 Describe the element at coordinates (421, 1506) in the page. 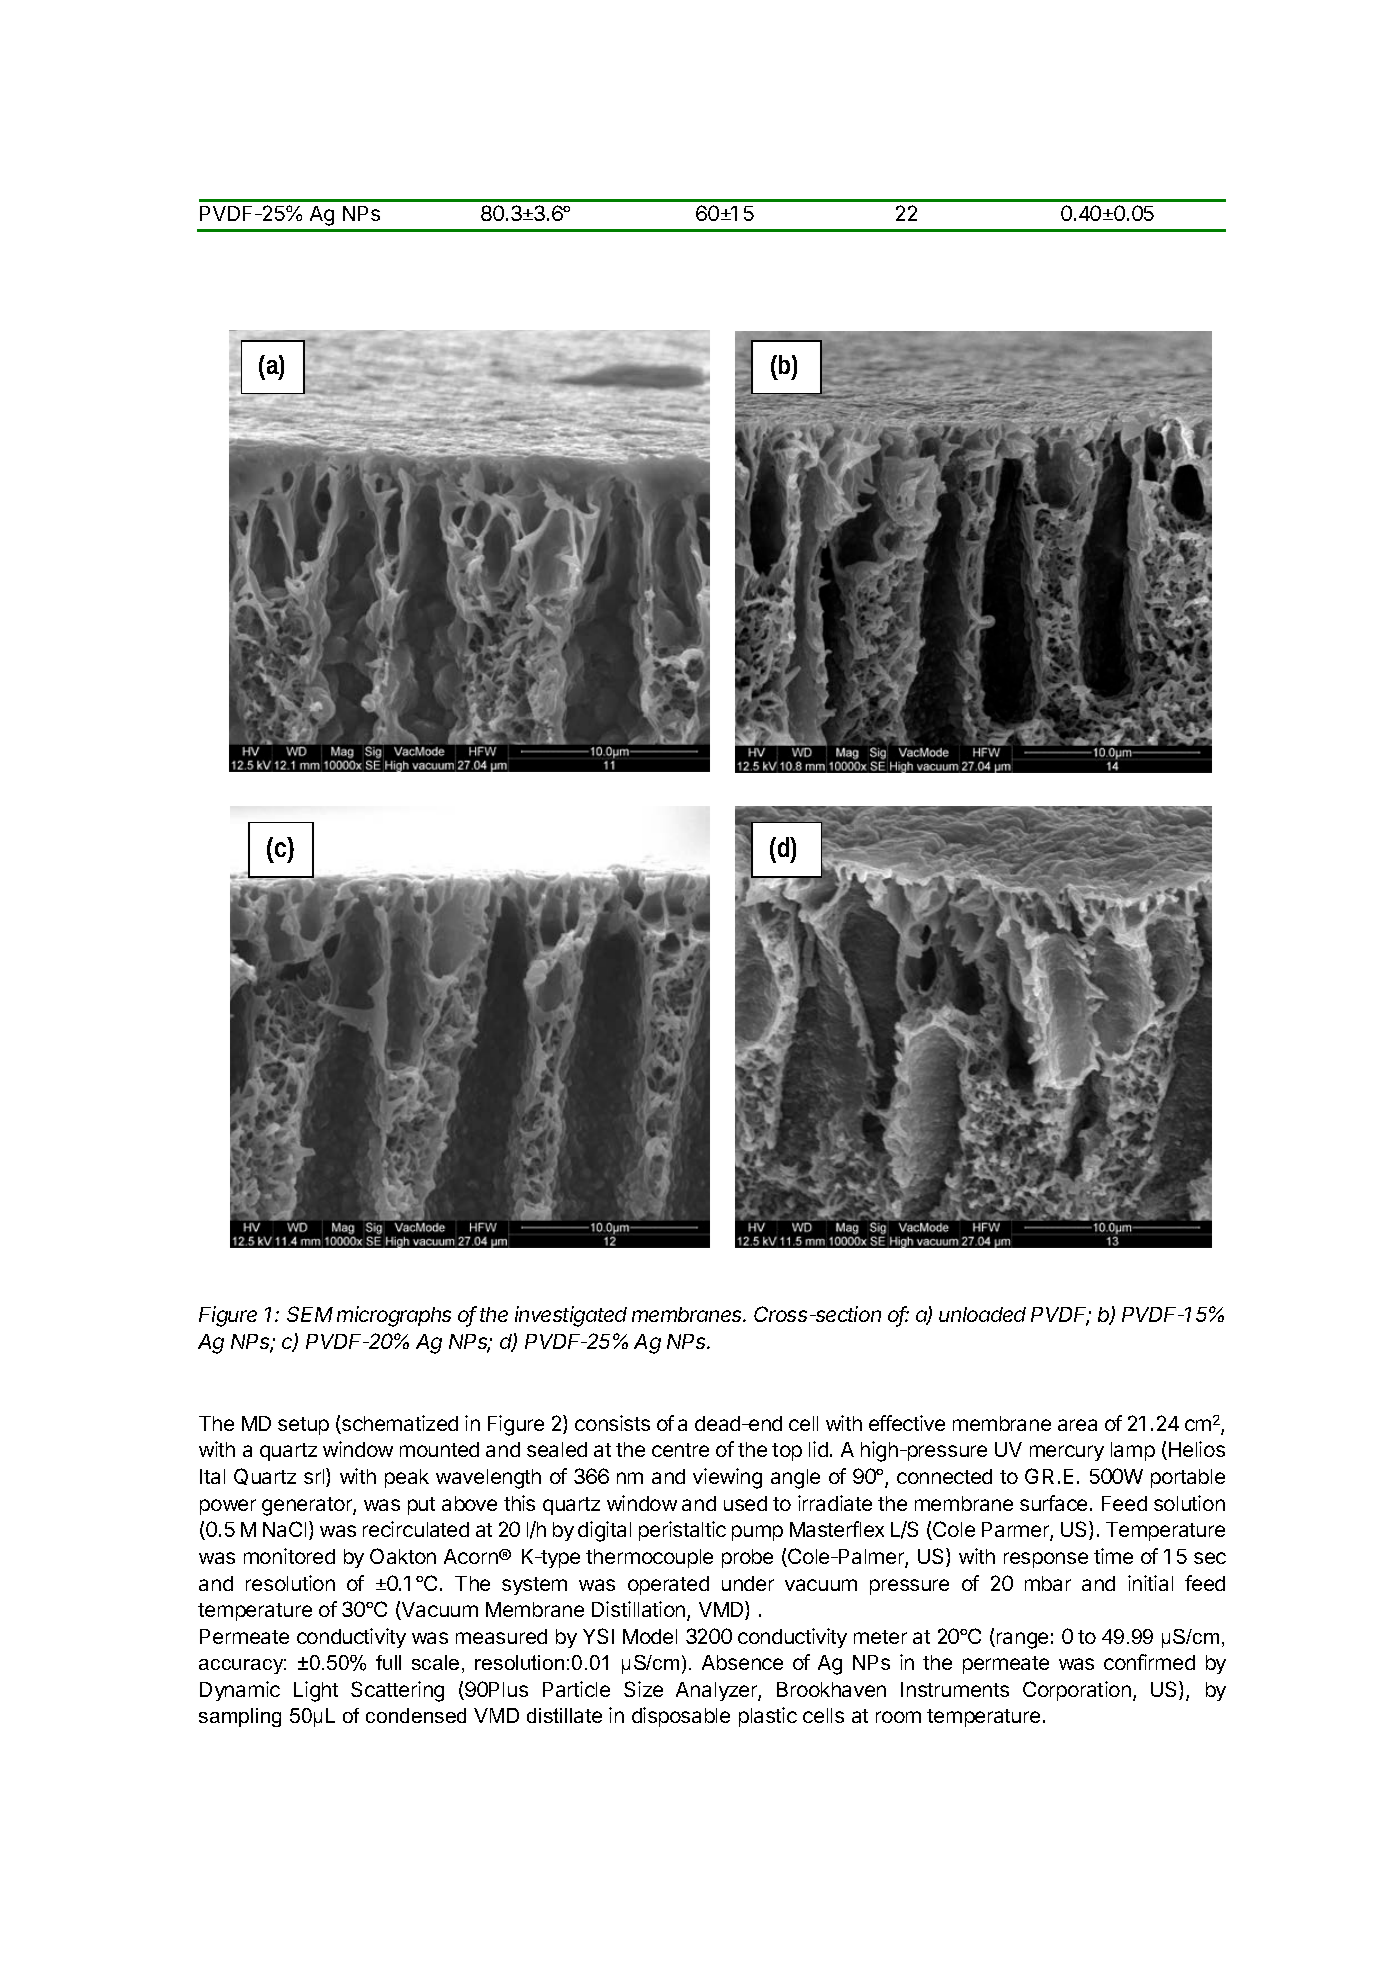

I see `put` at that location.
